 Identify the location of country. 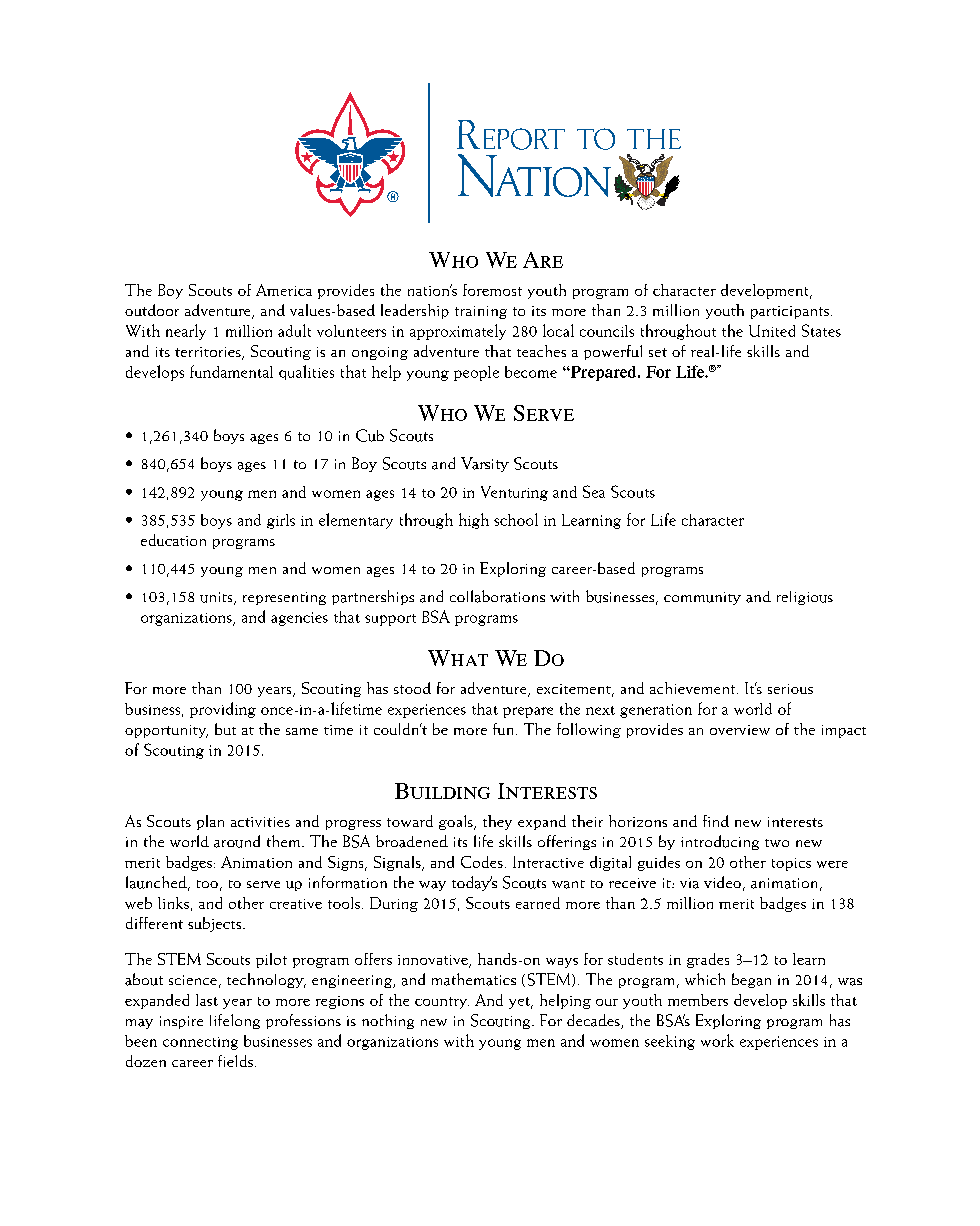
(442, 1003).
